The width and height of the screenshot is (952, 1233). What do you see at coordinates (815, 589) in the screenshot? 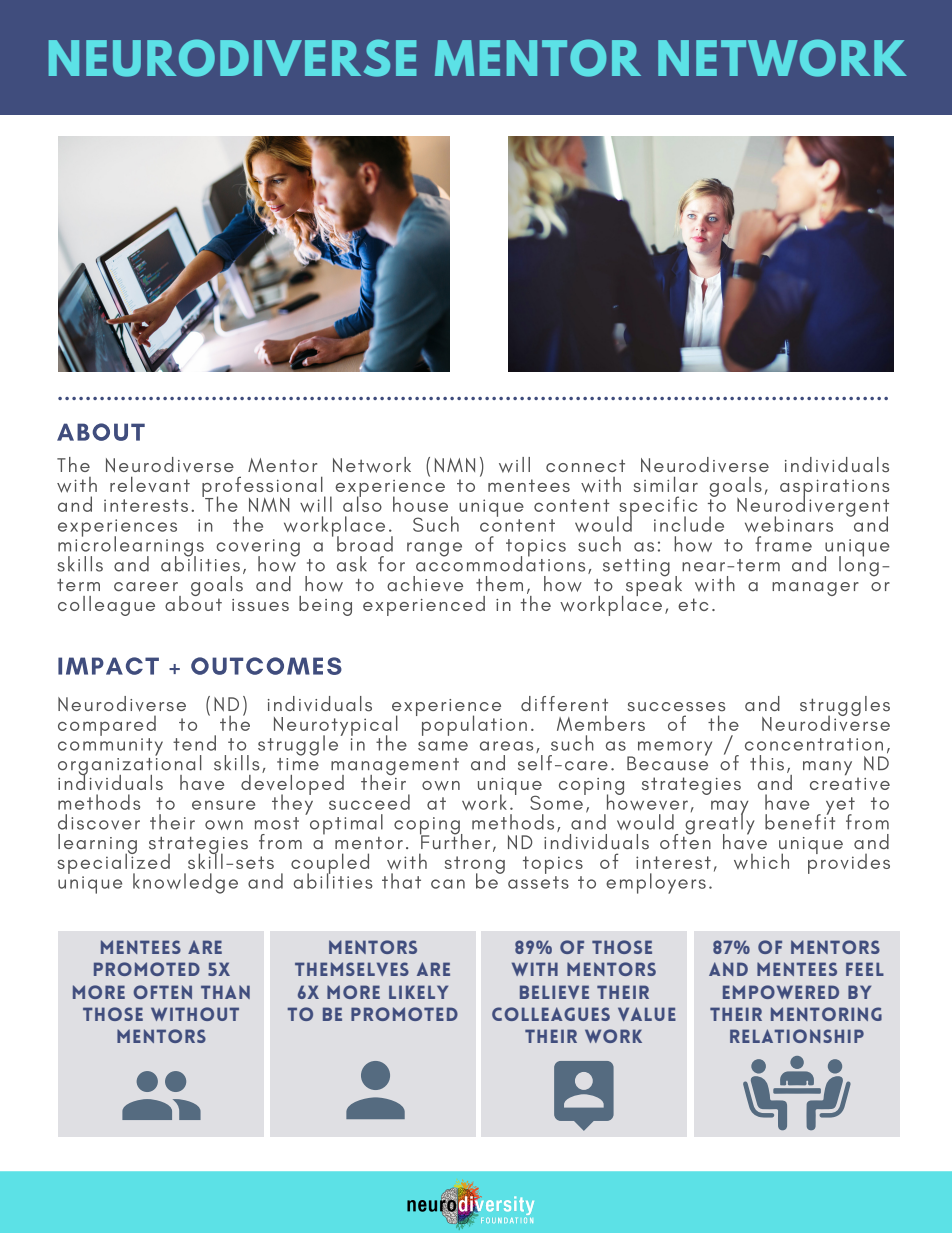
I see `manager` at bounding box center [815, 589].
